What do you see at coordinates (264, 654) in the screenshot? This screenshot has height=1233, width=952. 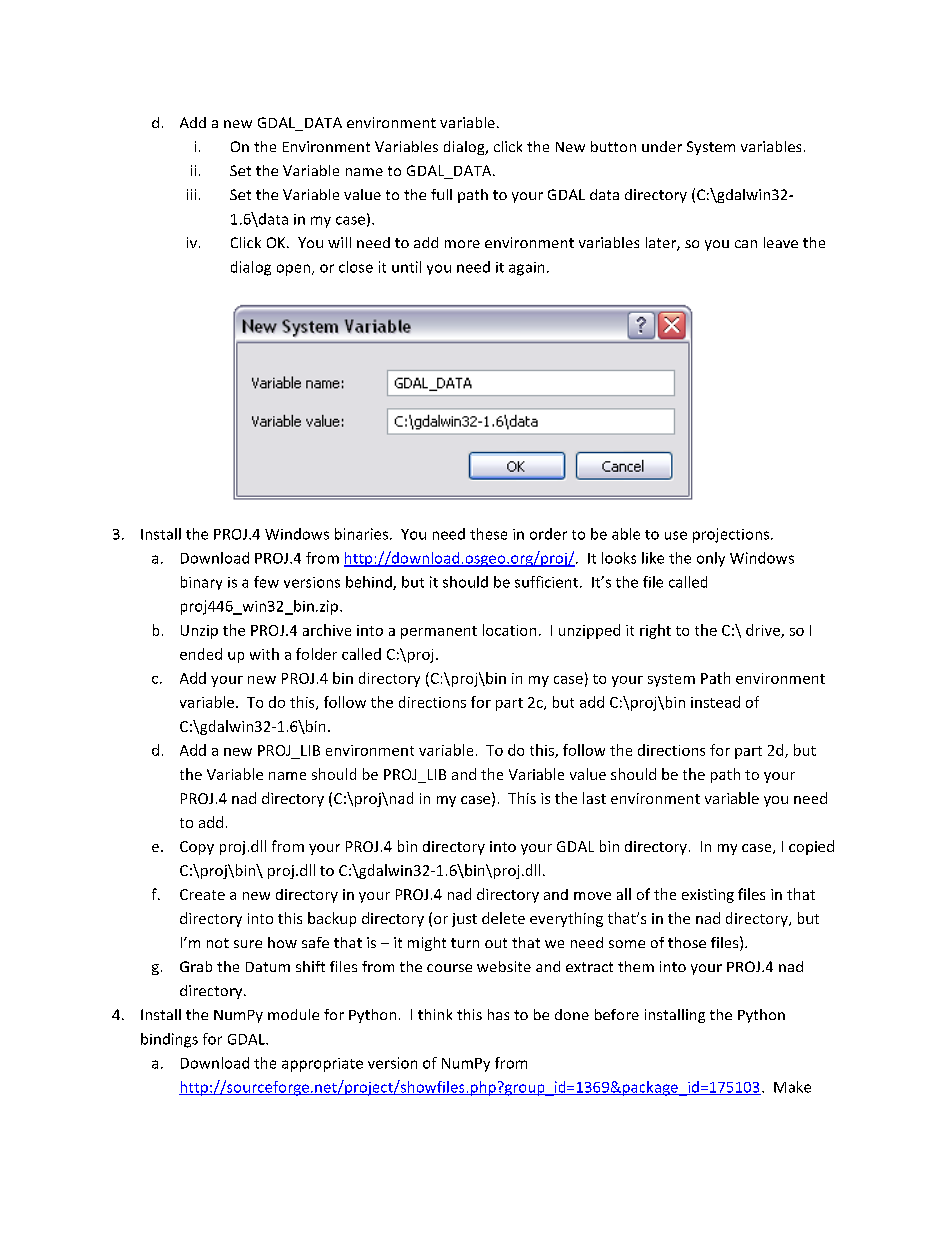 I see `with` at bounding box center [264, 654].
